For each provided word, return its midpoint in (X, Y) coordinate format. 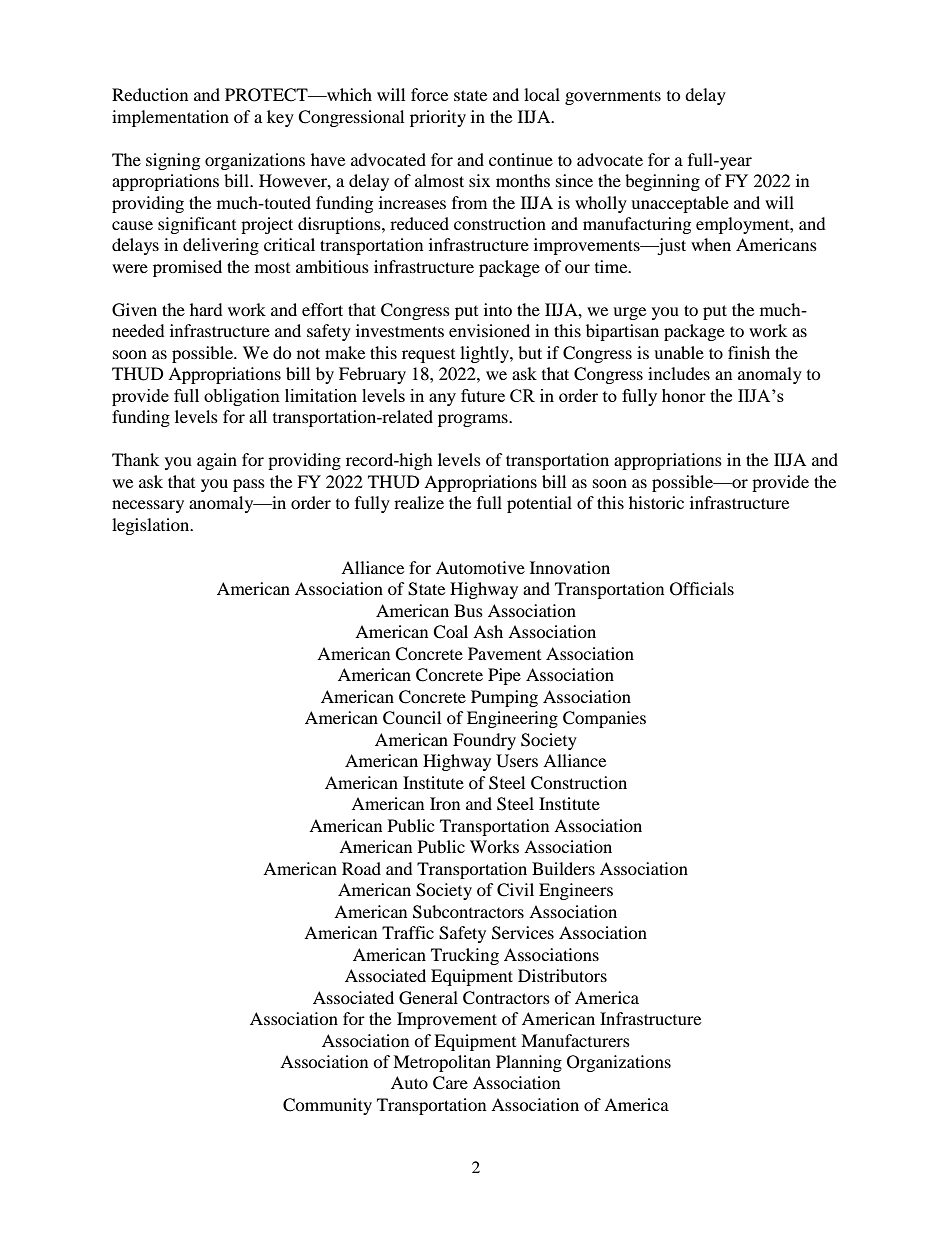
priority (438, 118)
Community (327, 1106)
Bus (468, 610)
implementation (170, 118)
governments (613, 97)
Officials (702, 589)
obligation (242, 397)
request (428, 356)
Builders (563, 868)
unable (679, 352)
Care (450, 1083)
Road (361, 868)
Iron (445, 803)
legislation (152, 526)
